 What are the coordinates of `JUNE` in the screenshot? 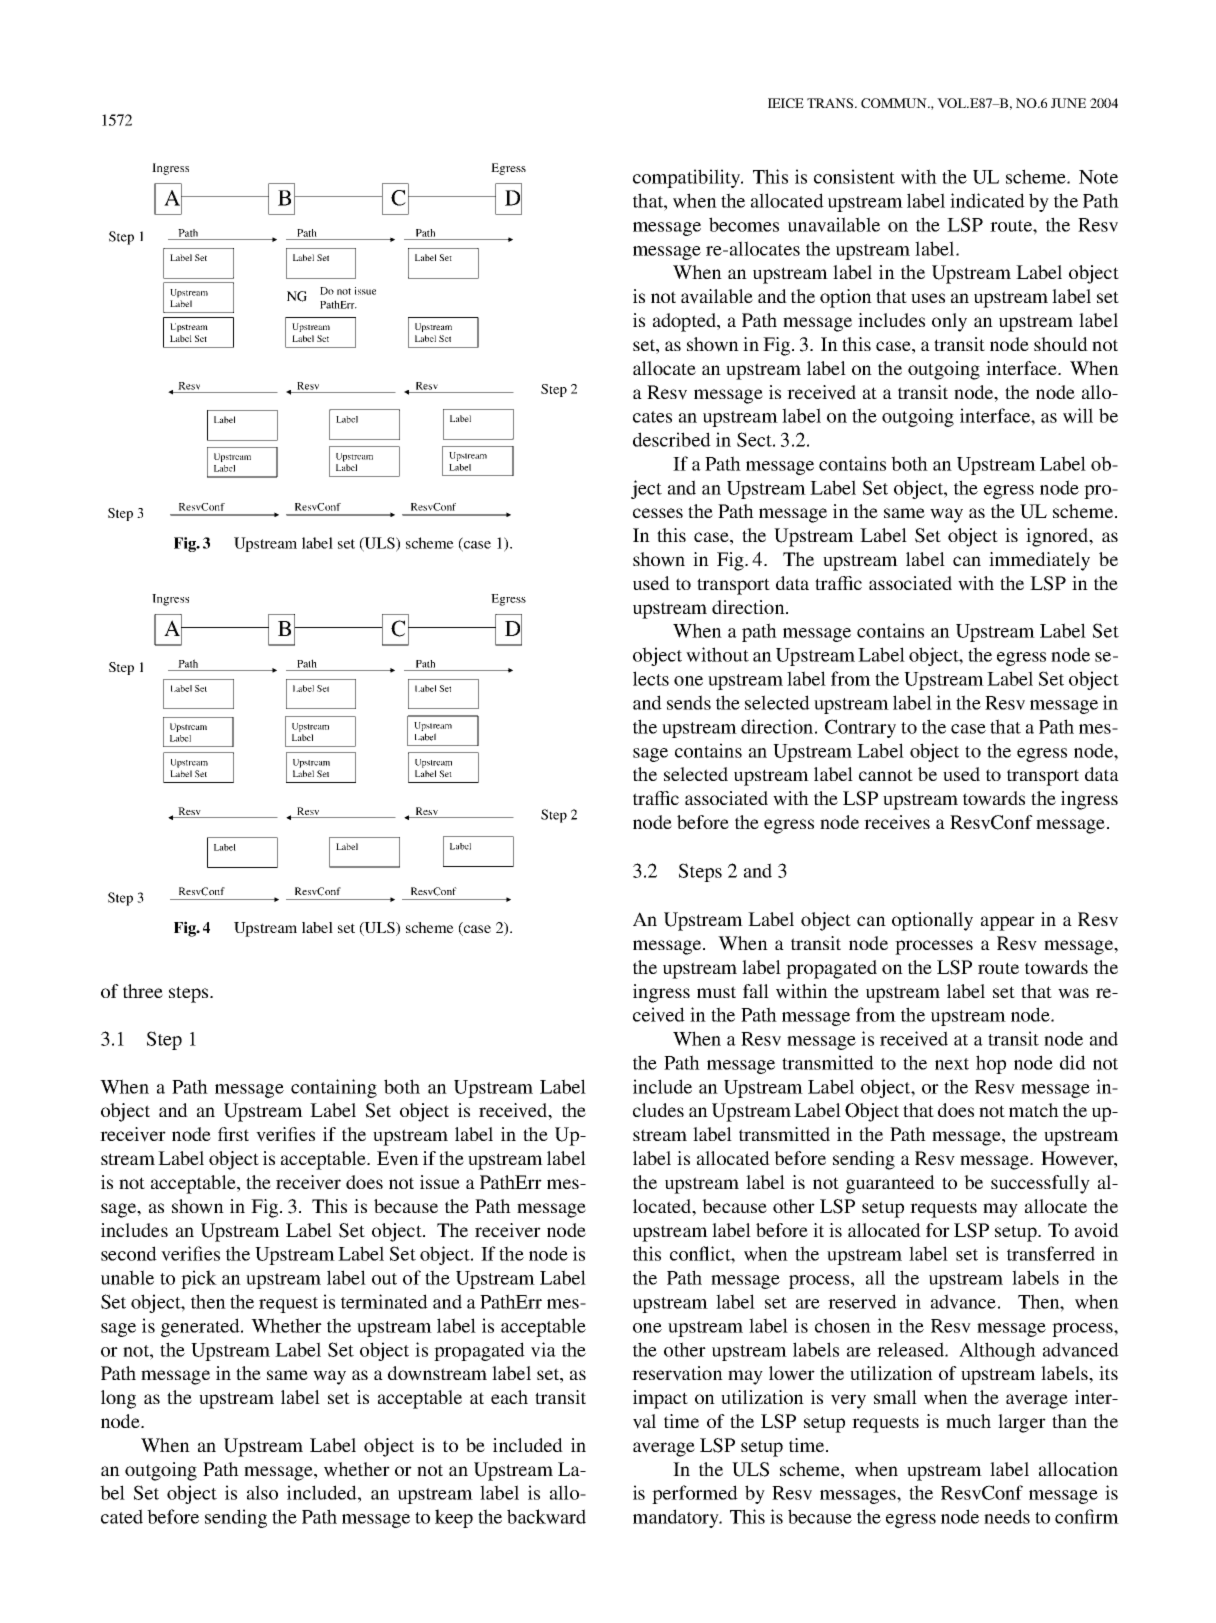 It's located at (1068, 103).
